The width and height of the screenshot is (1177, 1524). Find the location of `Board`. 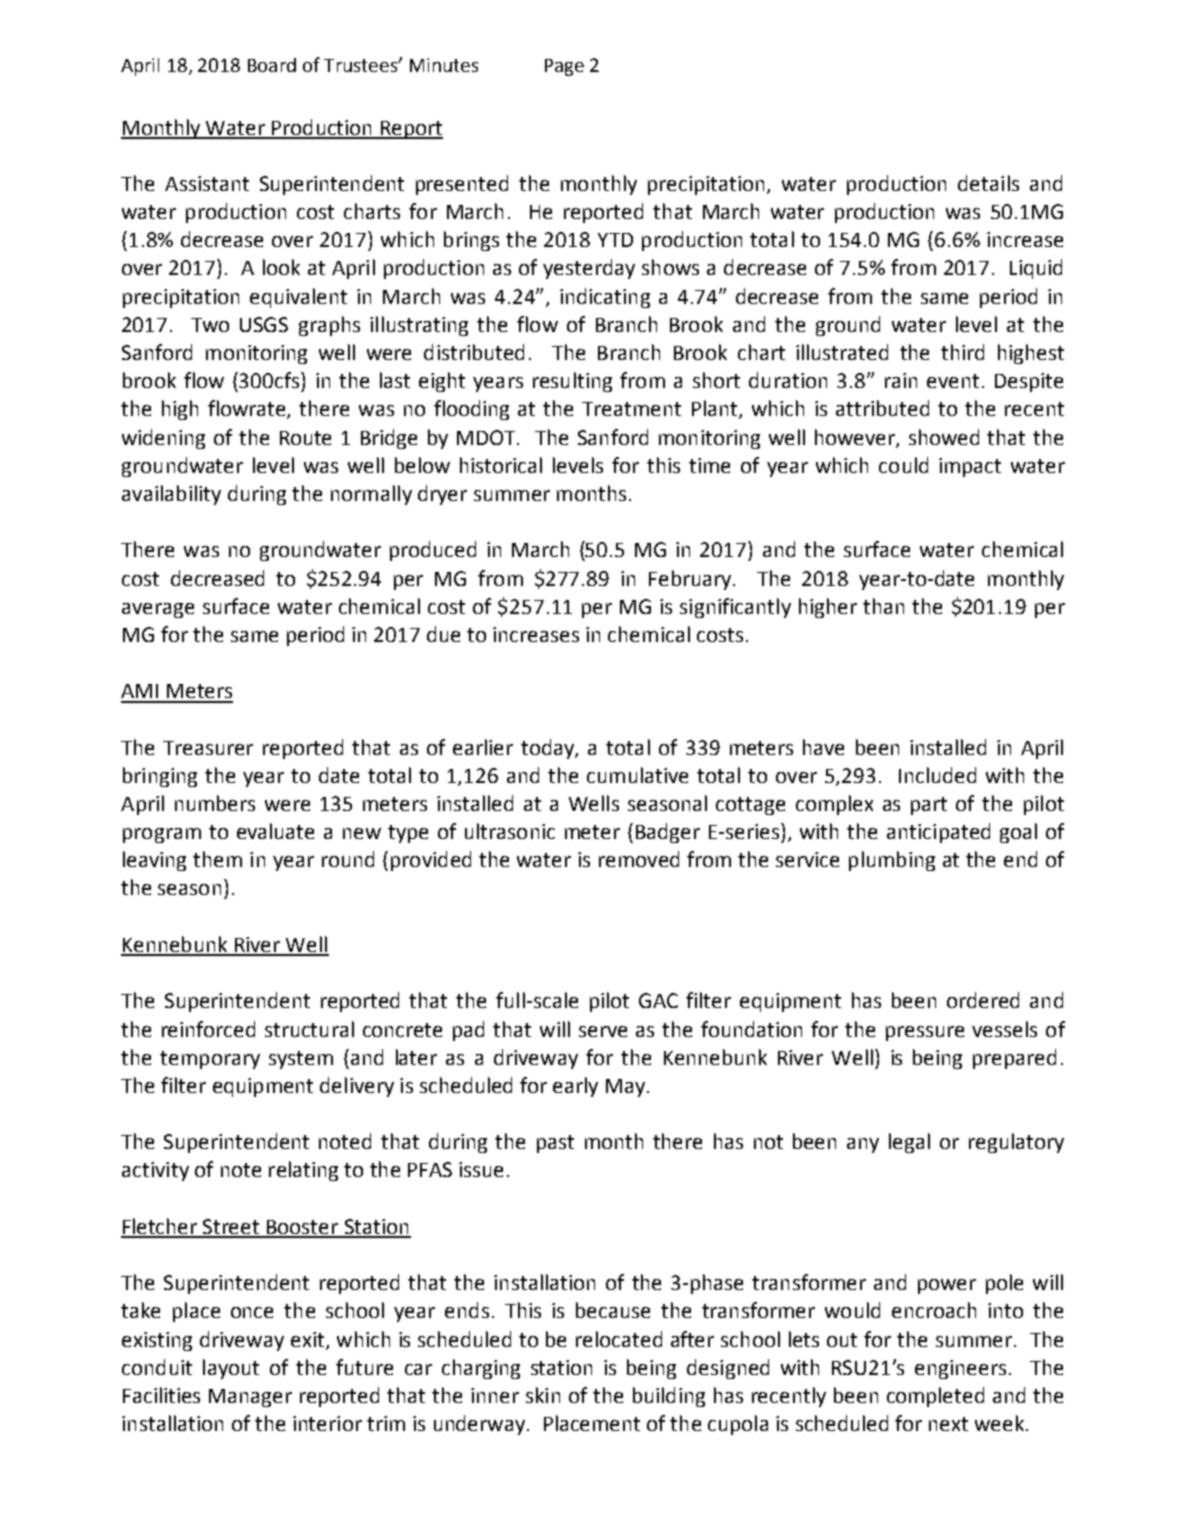

Board is located at coordinates (272, 65).
